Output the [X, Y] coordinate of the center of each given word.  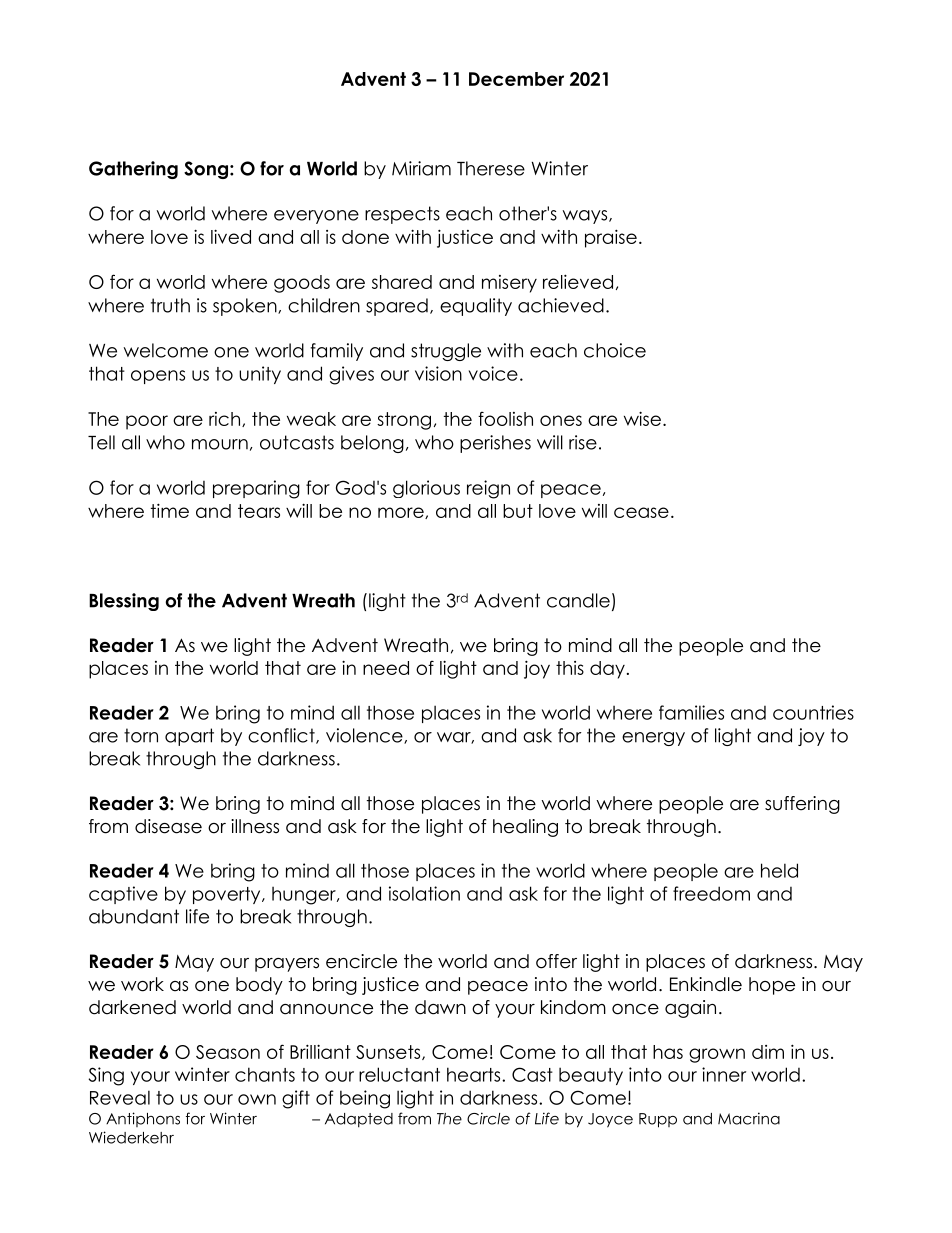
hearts [475, 1074]
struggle [446, 352]
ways [586, 217]
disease [168, 826]
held [779, 870]
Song [206, 170]
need [386, 668]
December [516, 79]
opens [158, 377]
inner [724, 1074]
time [170, 510]
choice [615, 350]
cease [641, 512]
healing [525, 828]
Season [228, 1052]
